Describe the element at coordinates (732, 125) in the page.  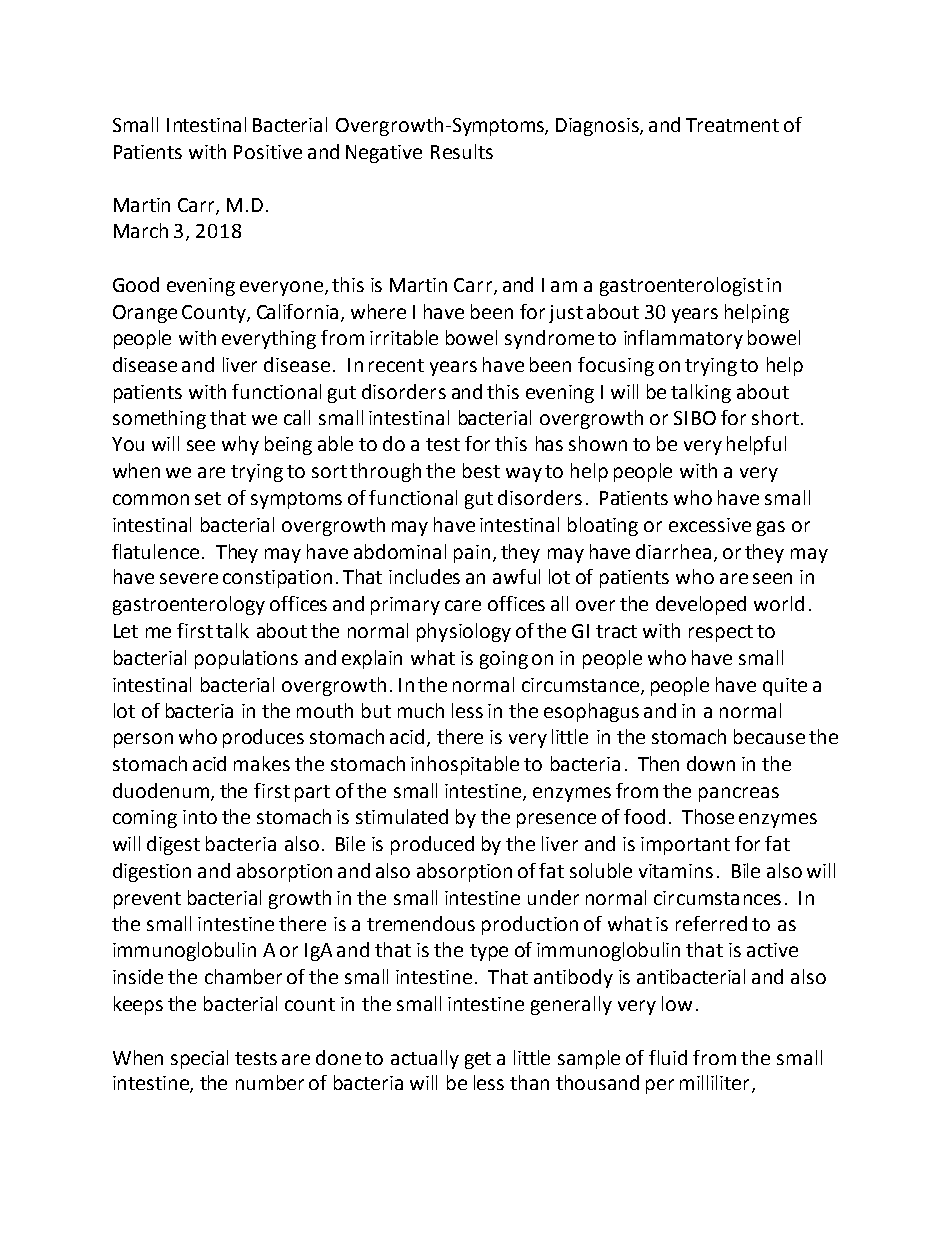
I see `Treatment` at that location.
